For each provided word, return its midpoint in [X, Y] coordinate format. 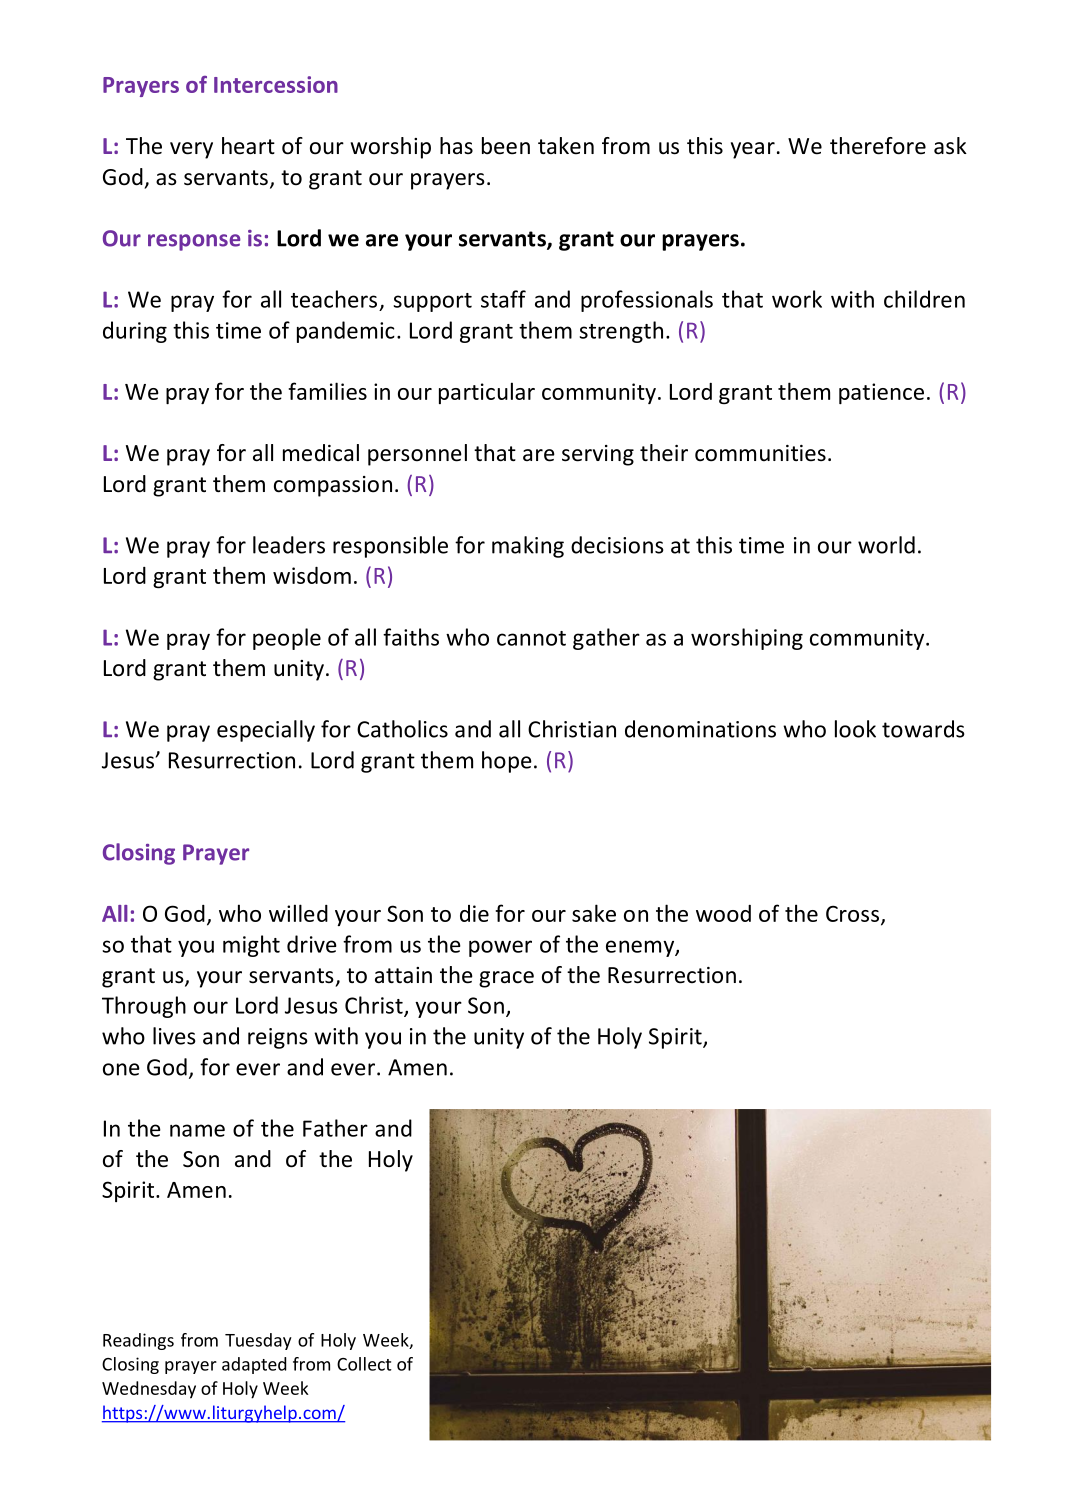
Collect [364, 1364]
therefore [878, 146]
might [251, 946]
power [500, 948]
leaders [289, 545]
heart [248, 146]
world [886, 545]
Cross [852, 913]
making [528, 547]
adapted [254, 1365]
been [506, 146]
